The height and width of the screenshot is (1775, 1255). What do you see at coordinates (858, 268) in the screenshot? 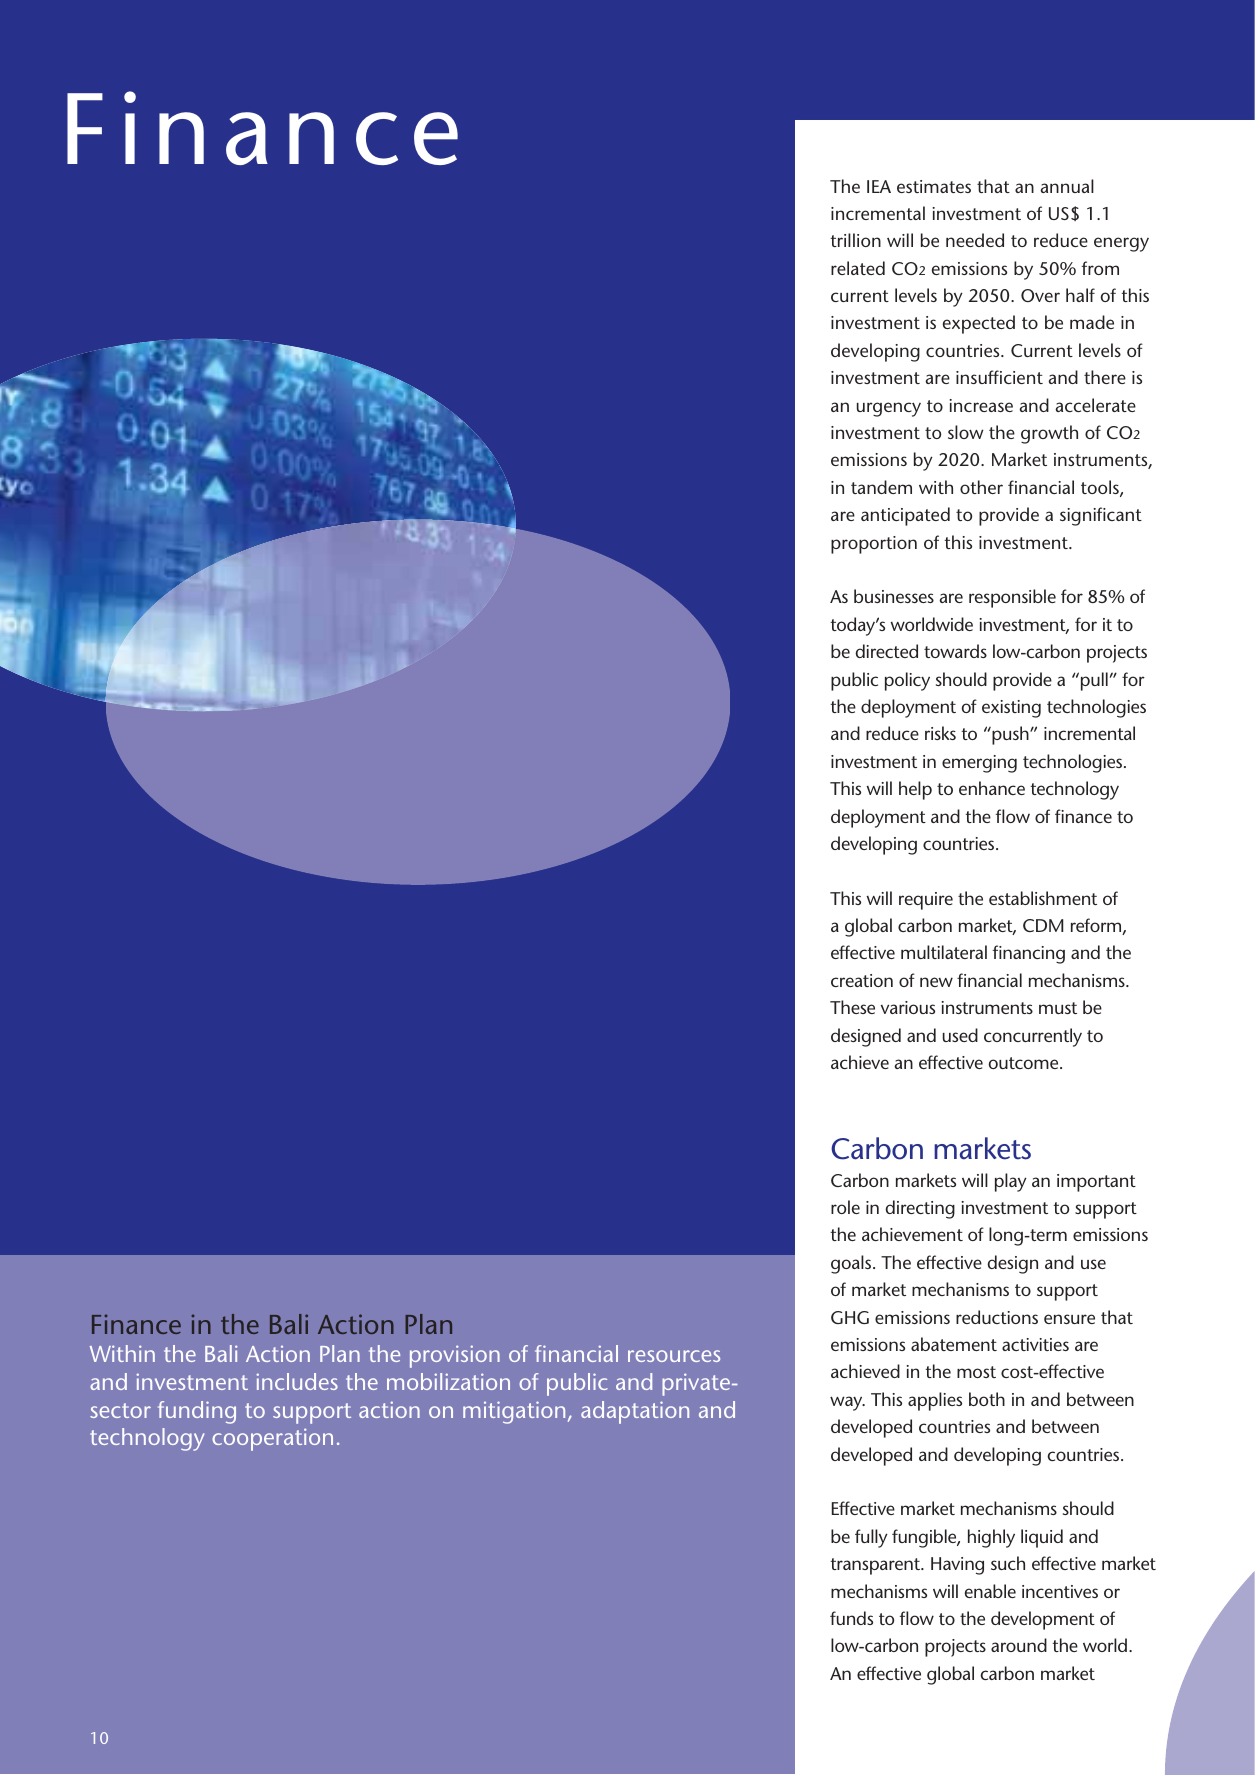
I see `related` at bounding box center [858, 268].
